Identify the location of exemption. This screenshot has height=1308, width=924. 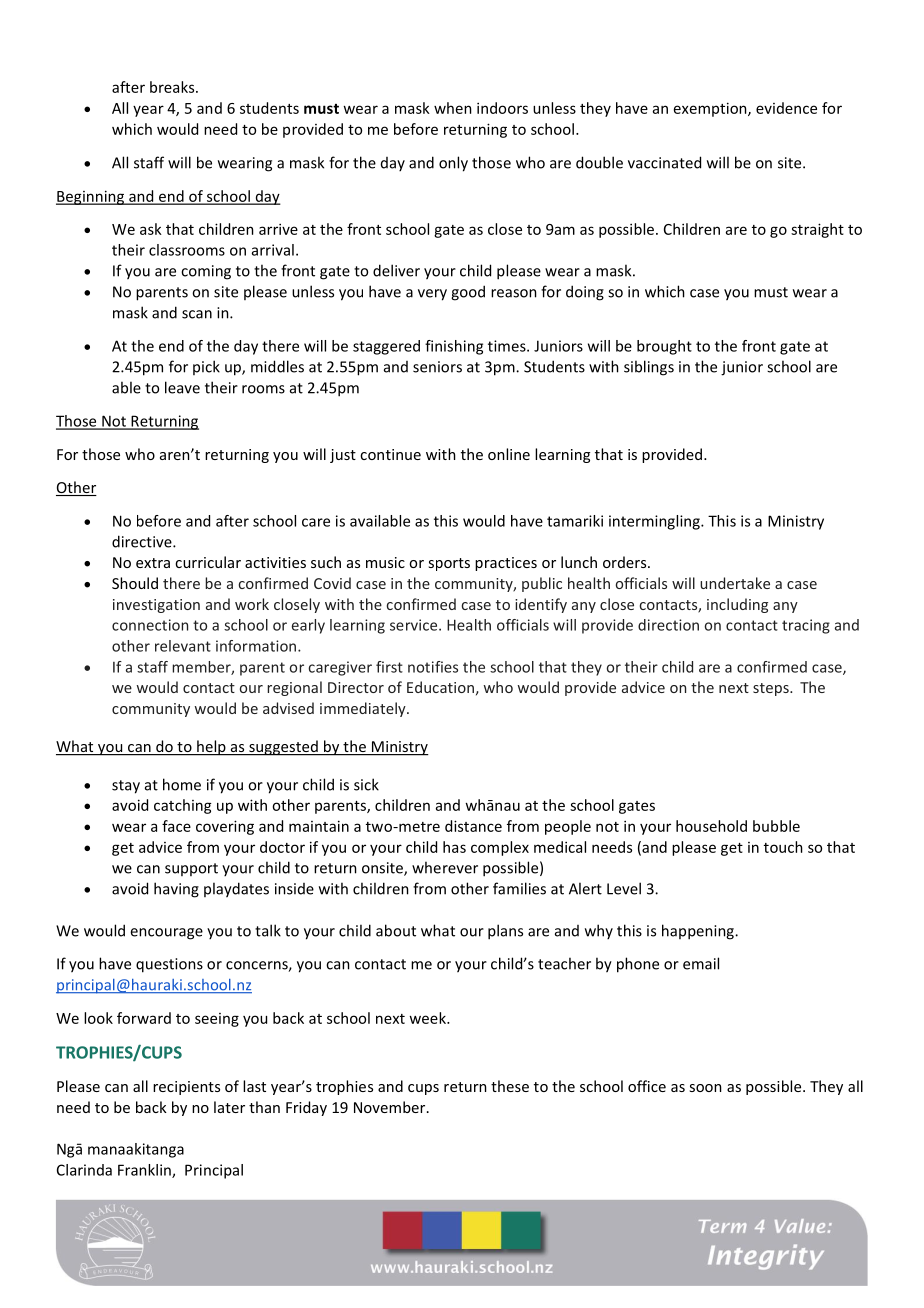
(711, 109).
